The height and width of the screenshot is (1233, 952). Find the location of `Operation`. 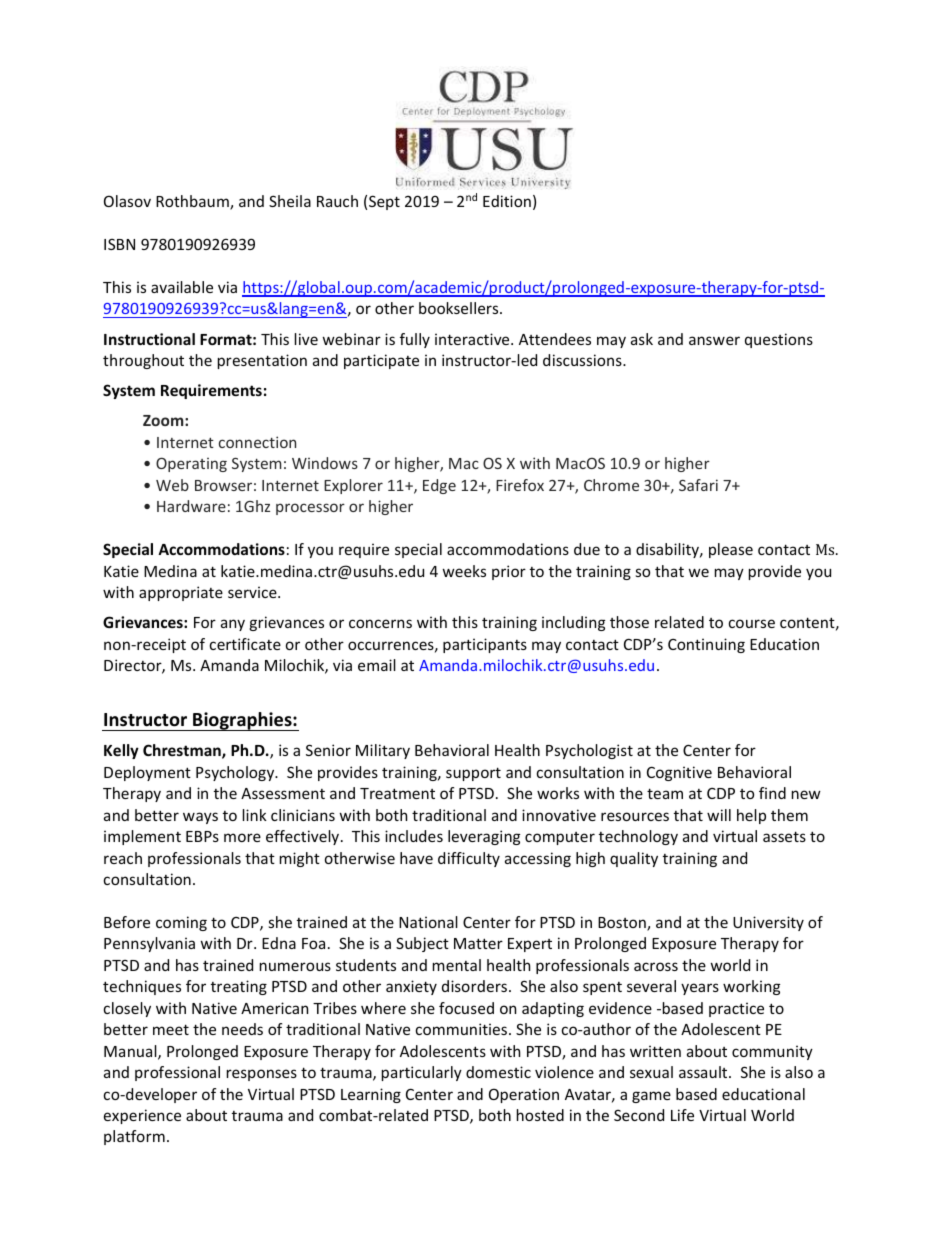

Operation is located at coordinates (524, 1095).
